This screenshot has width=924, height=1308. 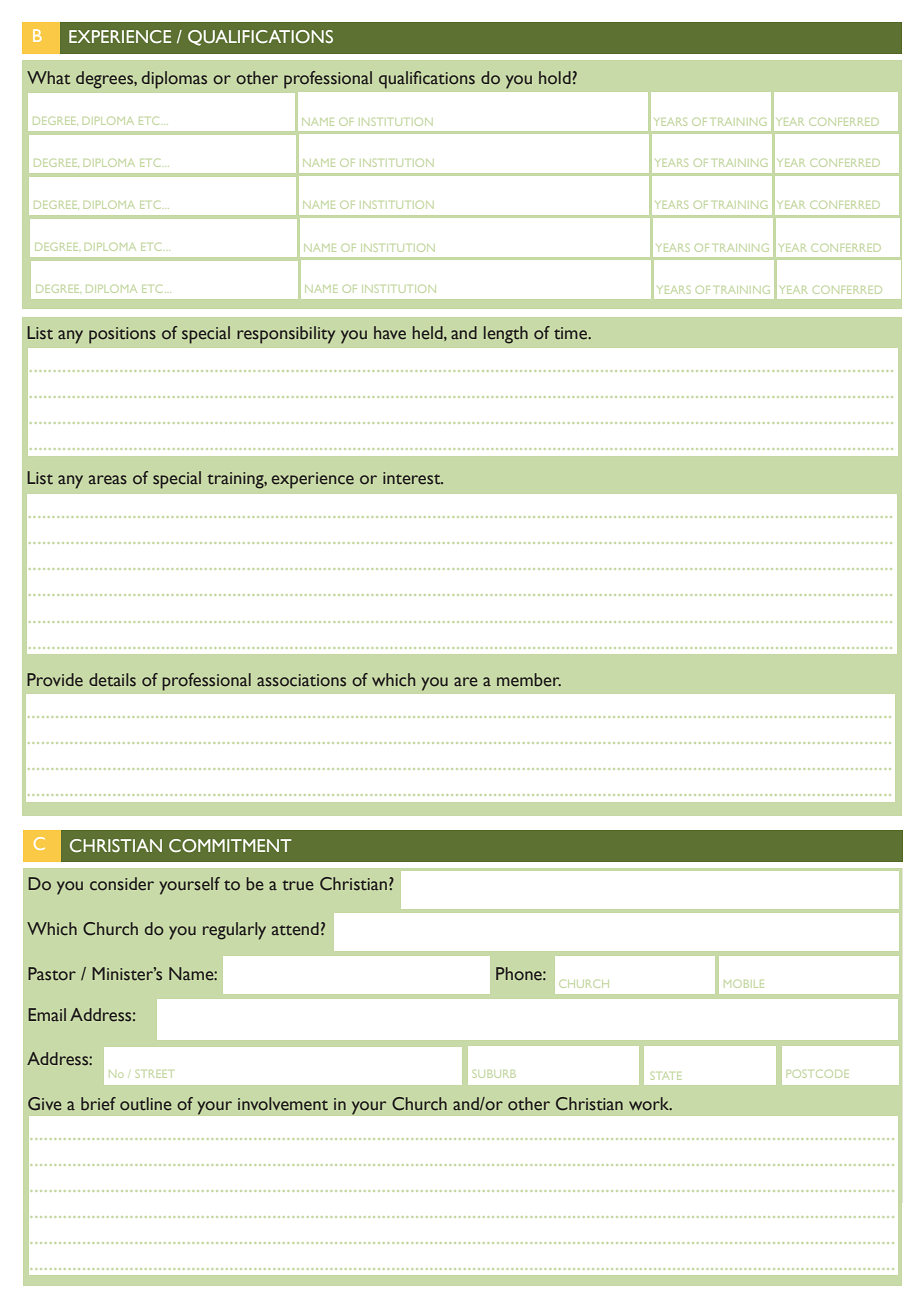 I want to click on hold, so click(x=555, y=78).
